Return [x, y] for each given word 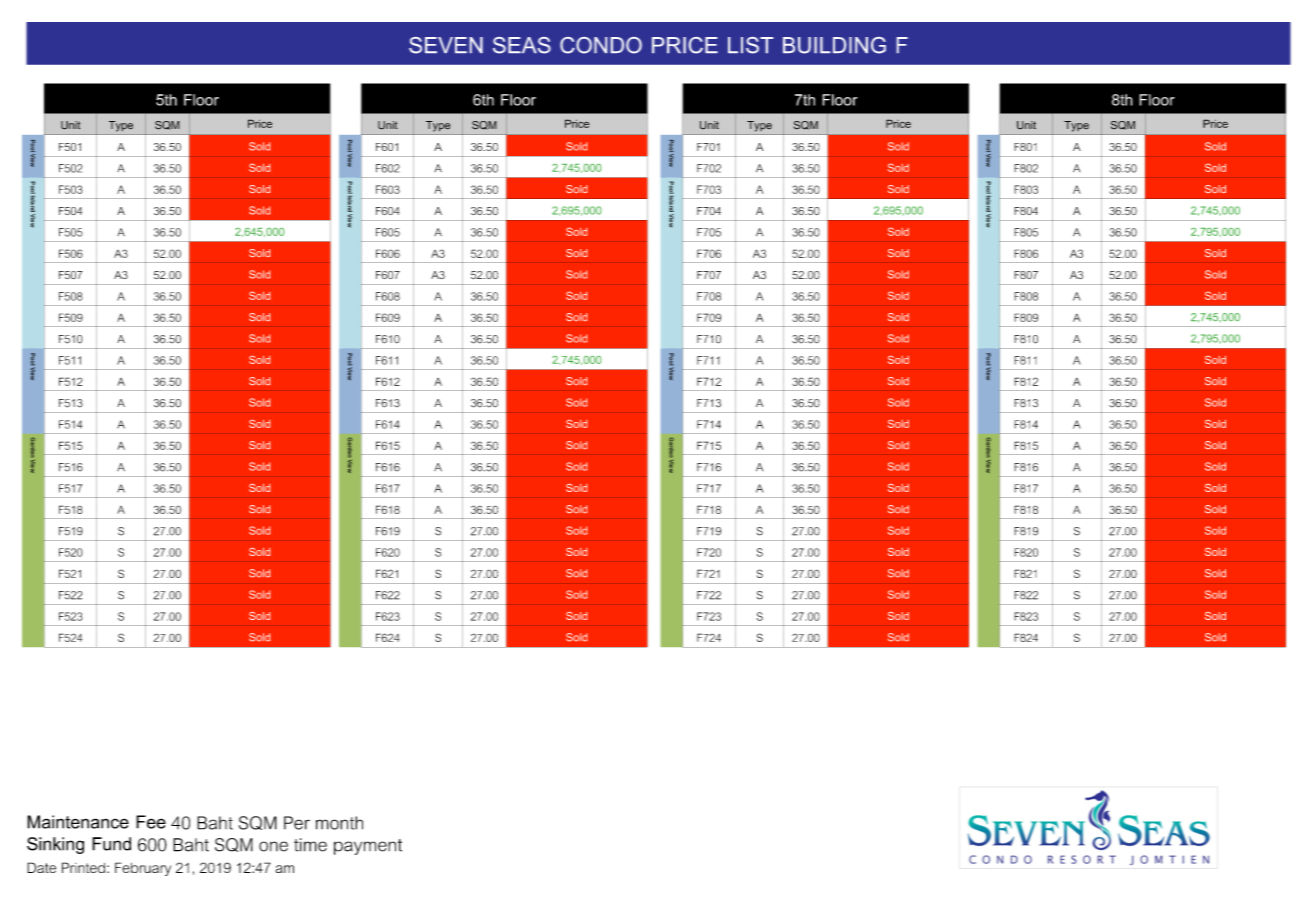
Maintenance [78, 822]
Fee [151, 822]
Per [297, 823]
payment [368, 847]
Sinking [55, 845]
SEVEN [446, 45]
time [310, 845]
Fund [111, 844]
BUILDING [834, 45]
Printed [83, 867]
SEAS [522, 45]
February [143, 869]
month [339, 823]
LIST [750, 45]
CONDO [601, 45]
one [273, 846]
